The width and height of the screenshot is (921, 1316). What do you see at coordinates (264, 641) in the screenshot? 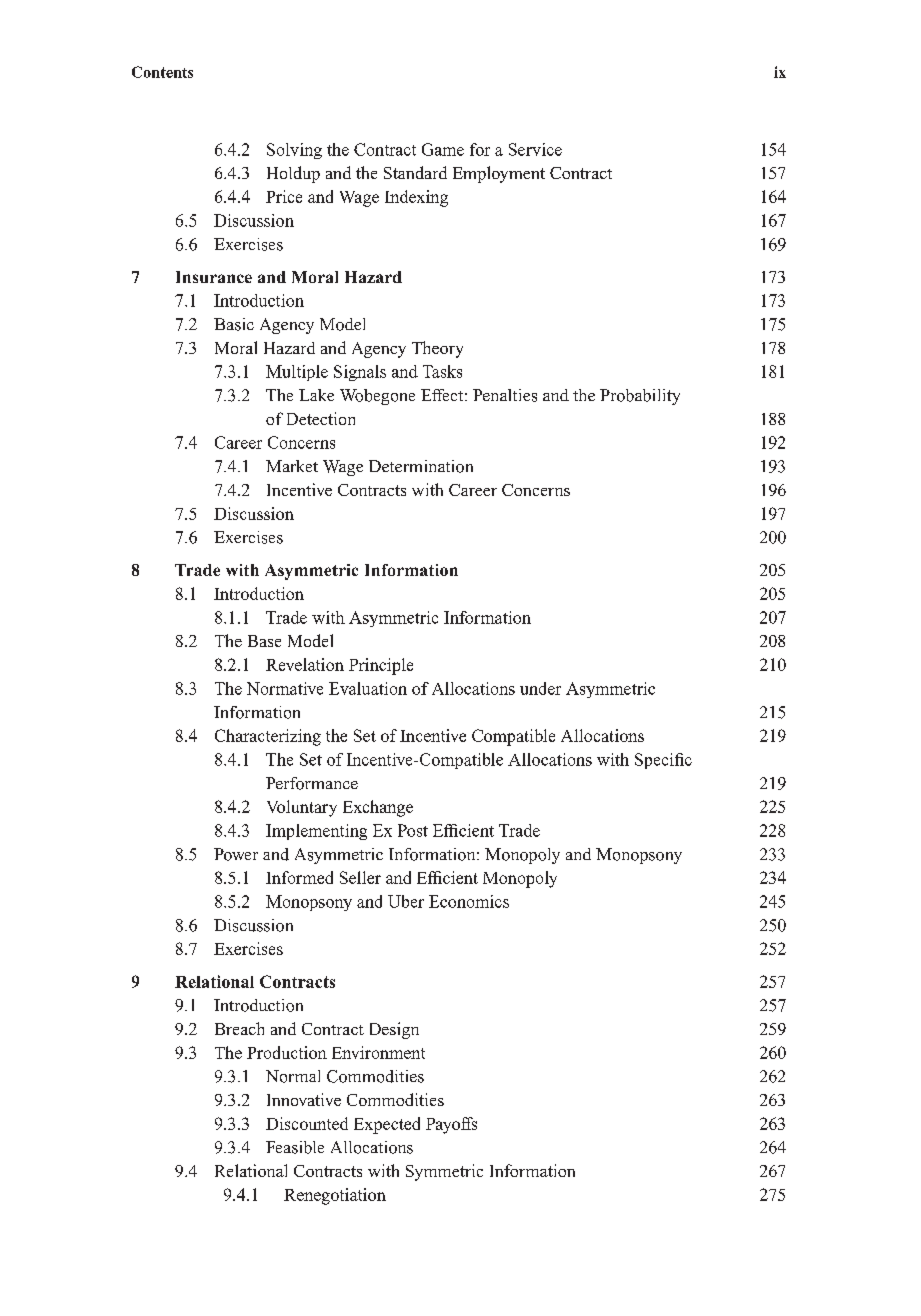
I see `Base` at bounding box center [264, 641].
